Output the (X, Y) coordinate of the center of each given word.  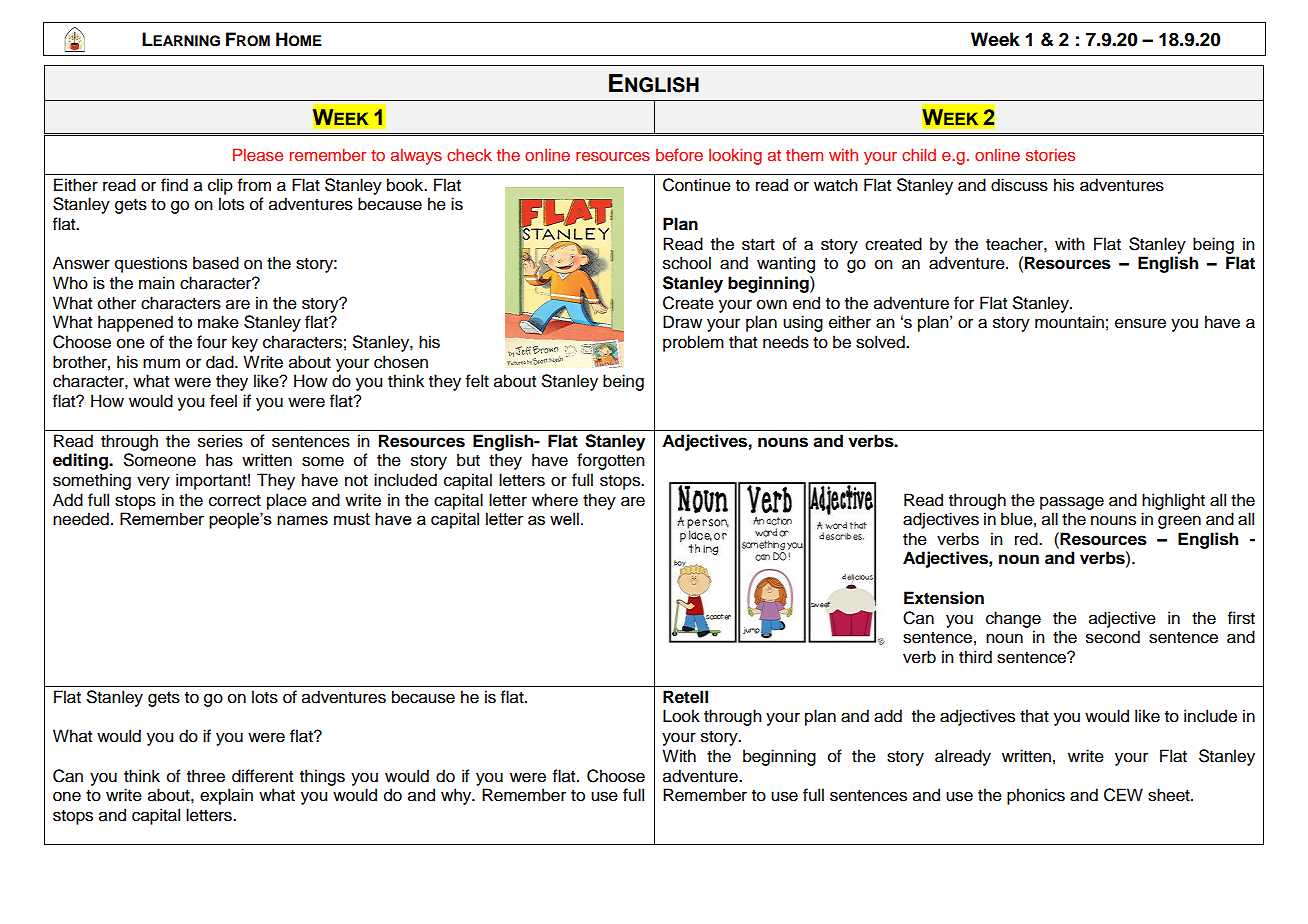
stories (1050, 154)
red (1027, 539)
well (564, 518)
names (302, 520)
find (174, 185)
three (206, 776)
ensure (1140, 323)
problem (693, 343)
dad (221, 362)
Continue (697, 185)
